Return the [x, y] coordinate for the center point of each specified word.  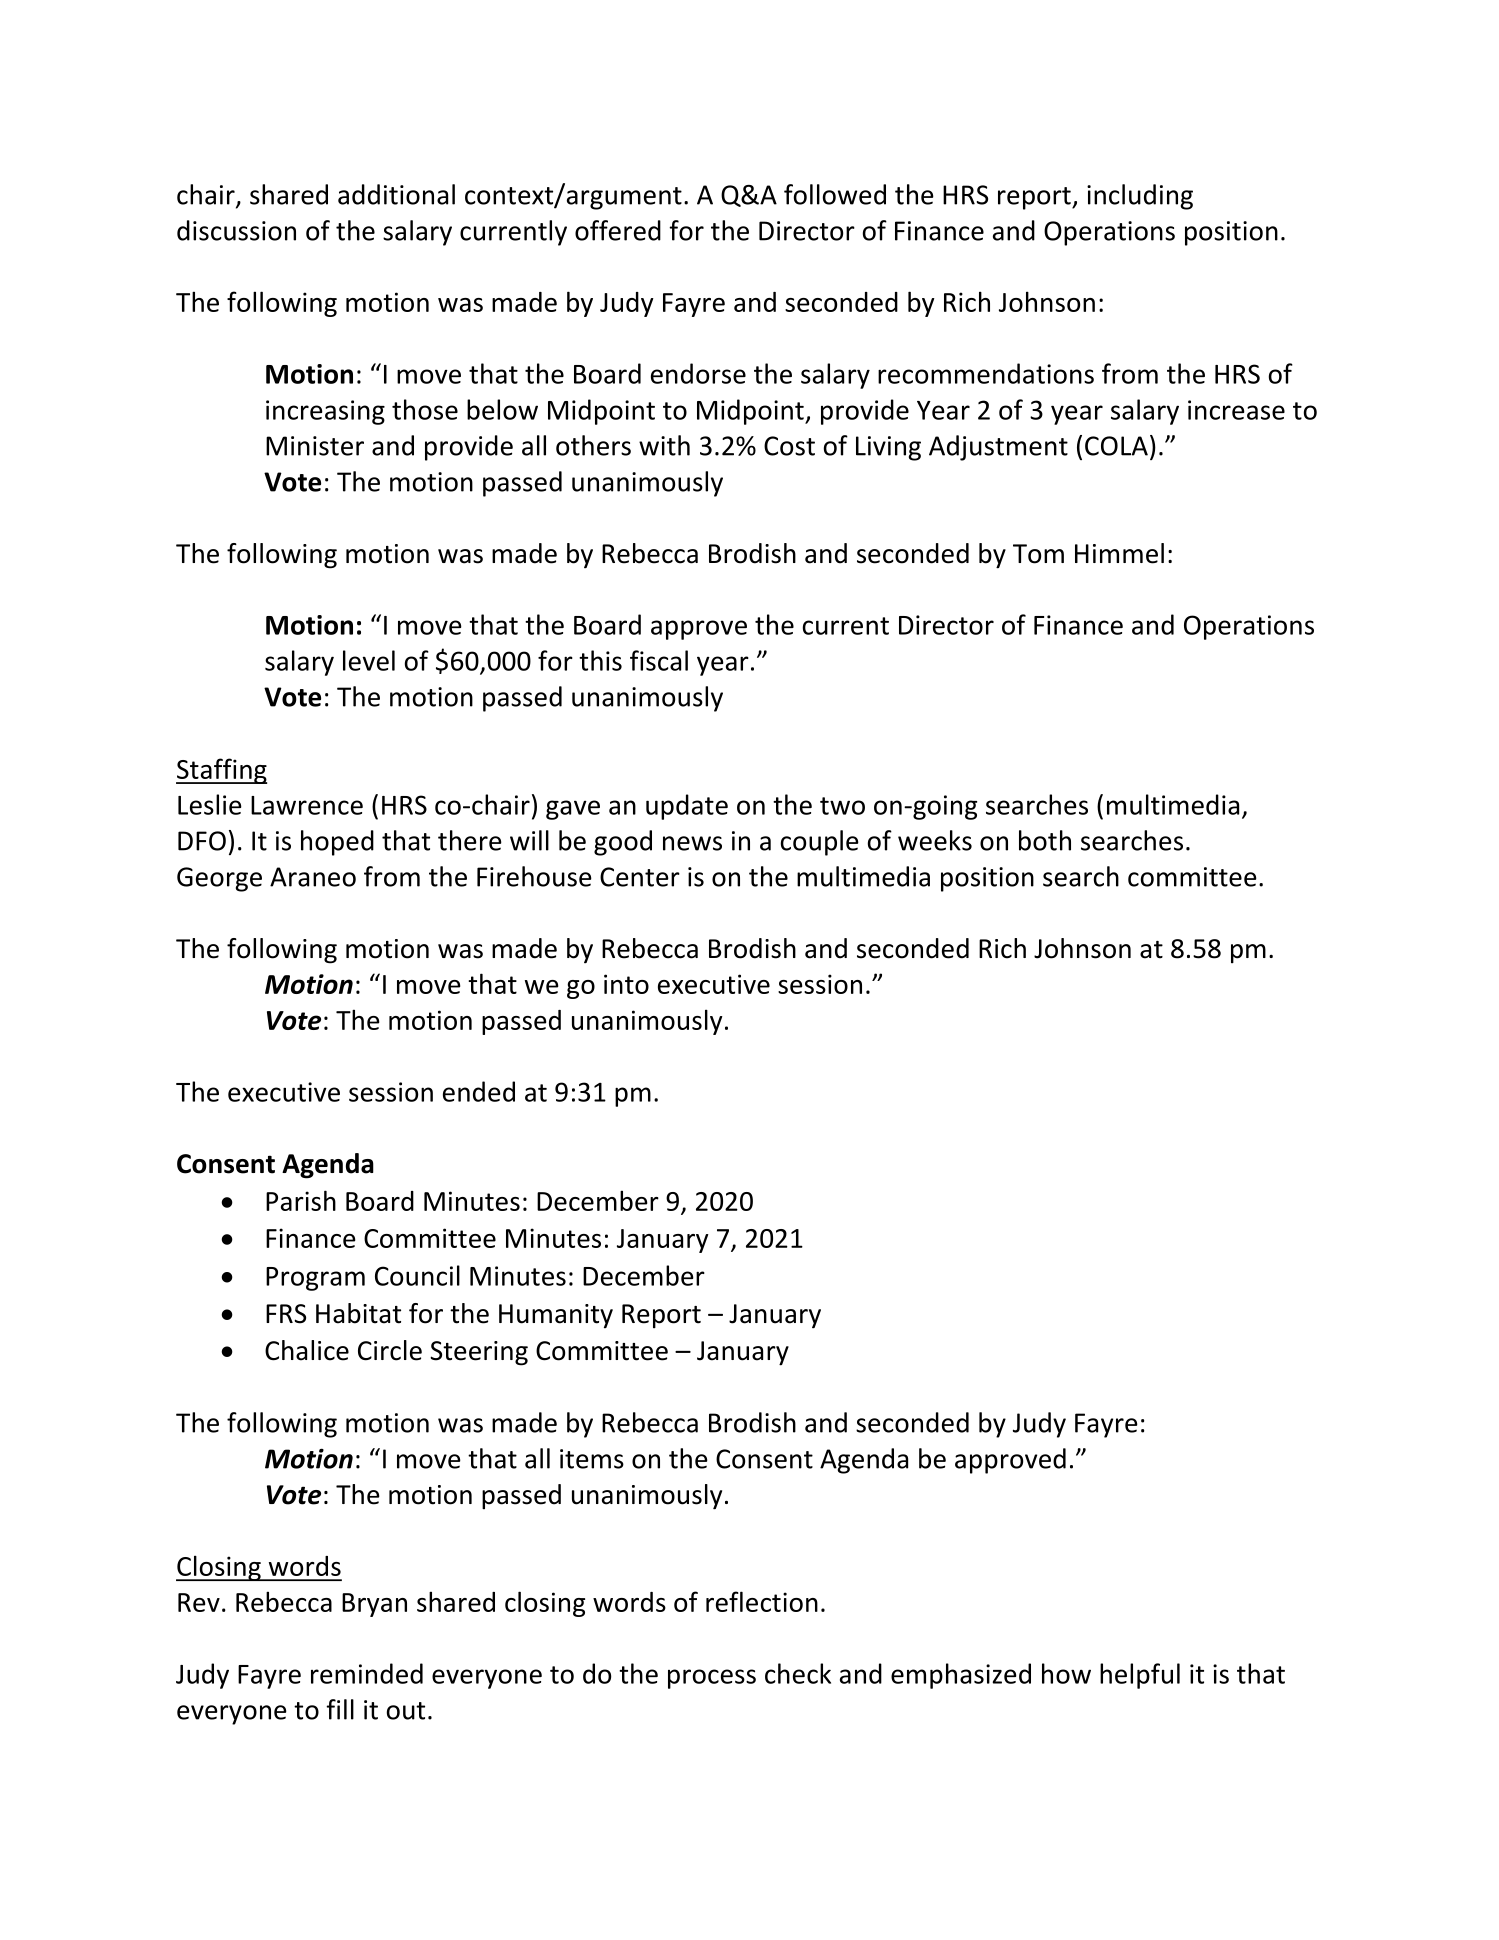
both [1045, 840]
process [712, 1679]
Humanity [556, 1316]
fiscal [659, 660]
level [369, 660]
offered [618, 230]
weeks [935, 840]
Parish [301, 1200]
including [1140, 197]
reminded [367, 1673]
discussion [236, 230]
